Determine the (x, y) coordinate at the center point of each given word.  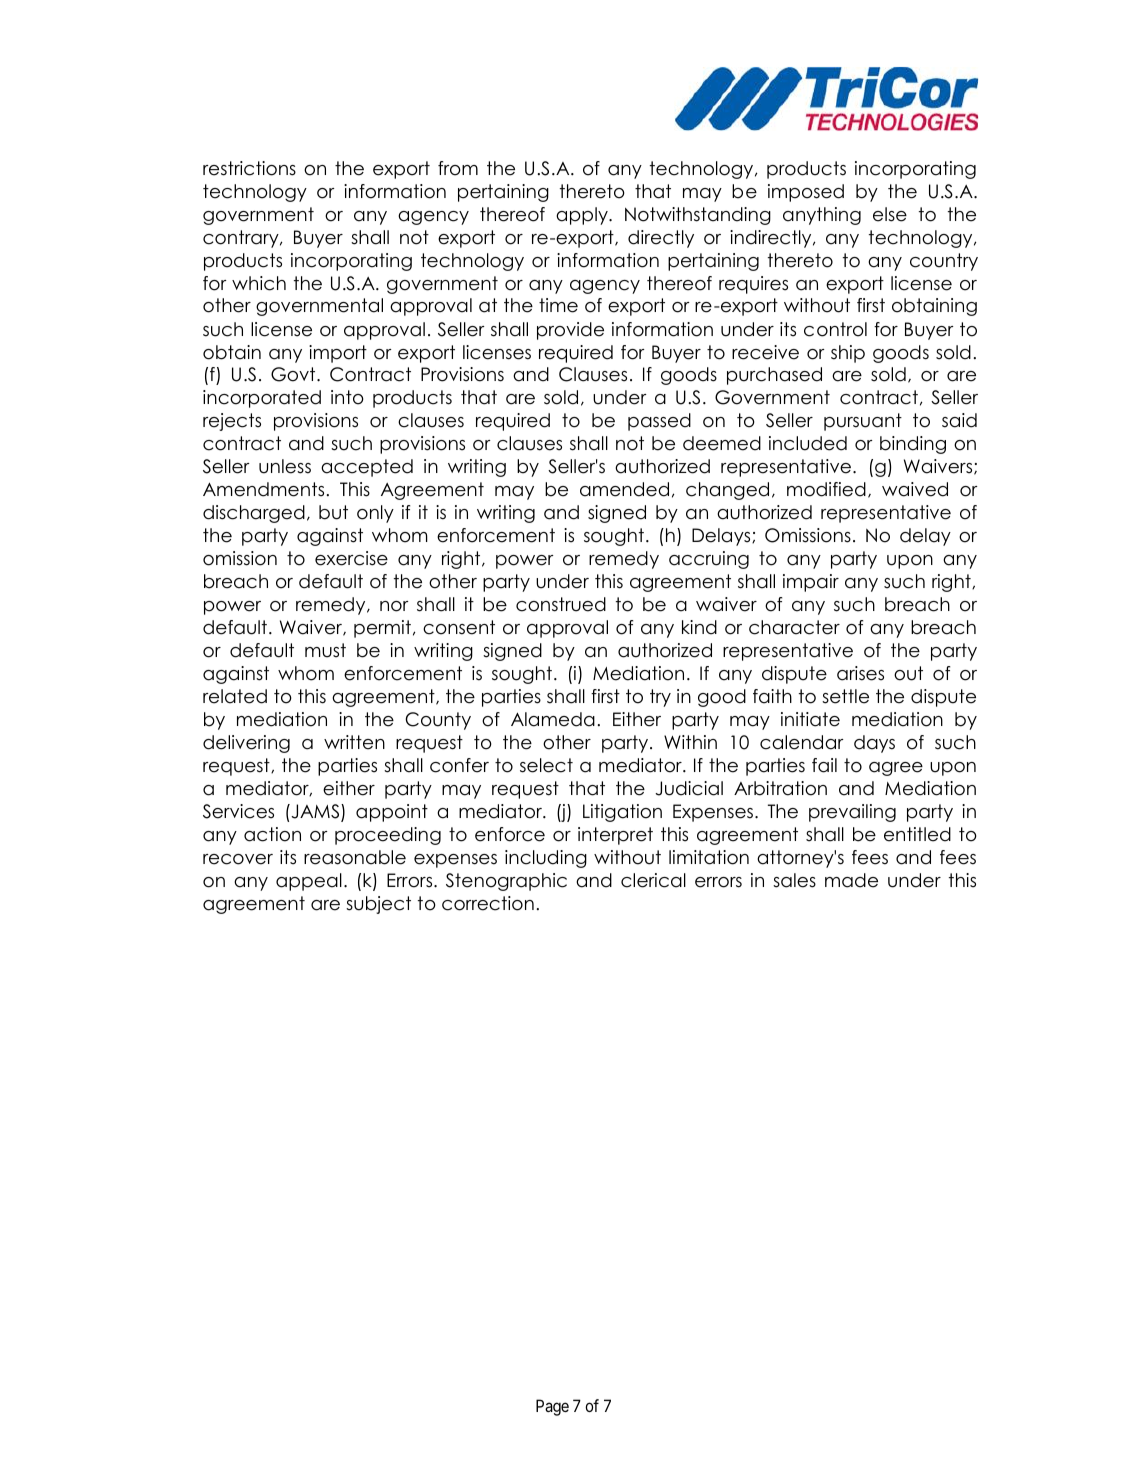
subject (378, 905)
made (851, 880)
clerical (653, 880)
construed (561, 604)
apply (583, 216)
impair (811, 583)
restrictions (249, 168)
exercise (351, 558)
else (890, 214)
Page (552, 1407)
